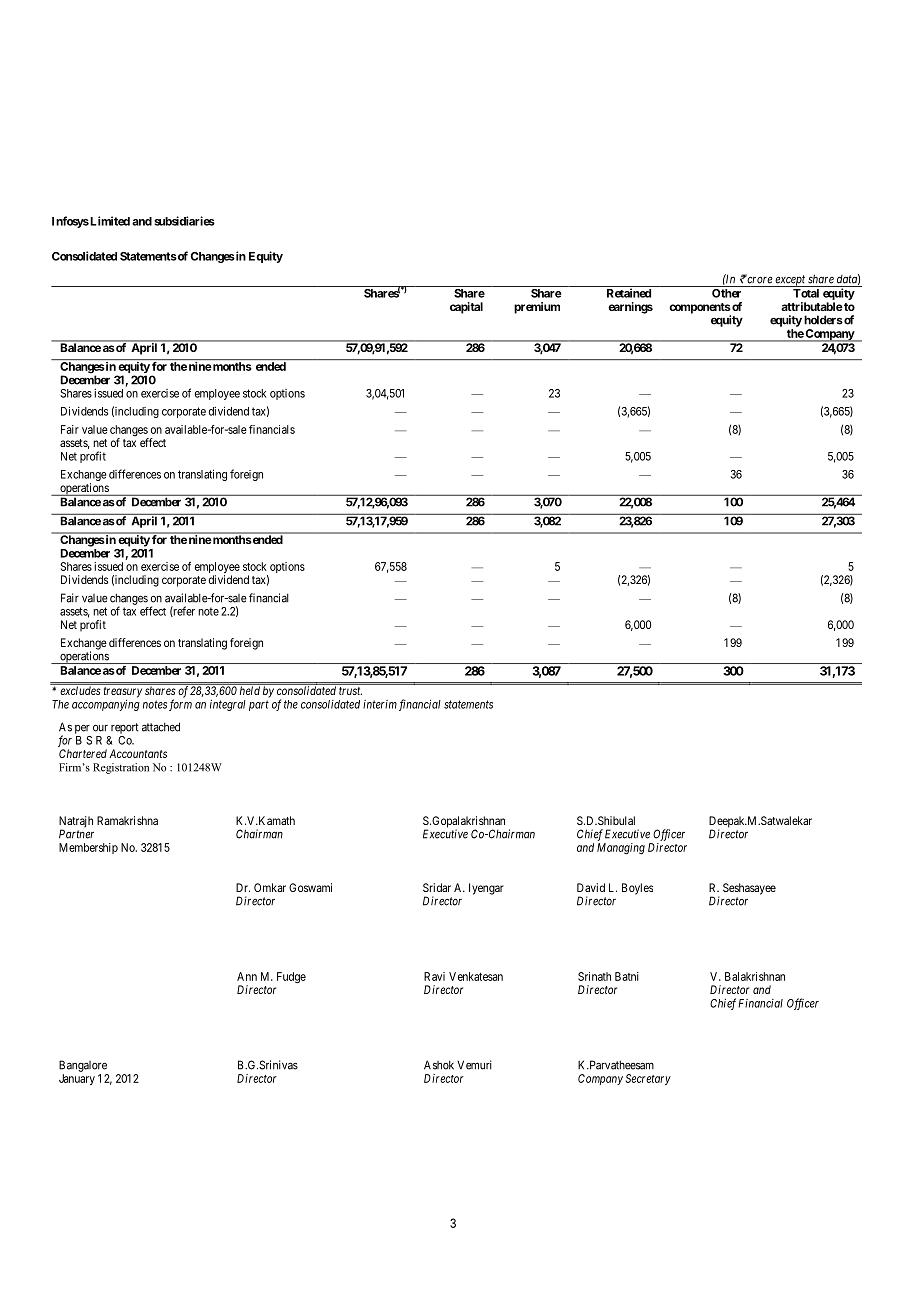  I want to click on Managing, so click(621, 849).
